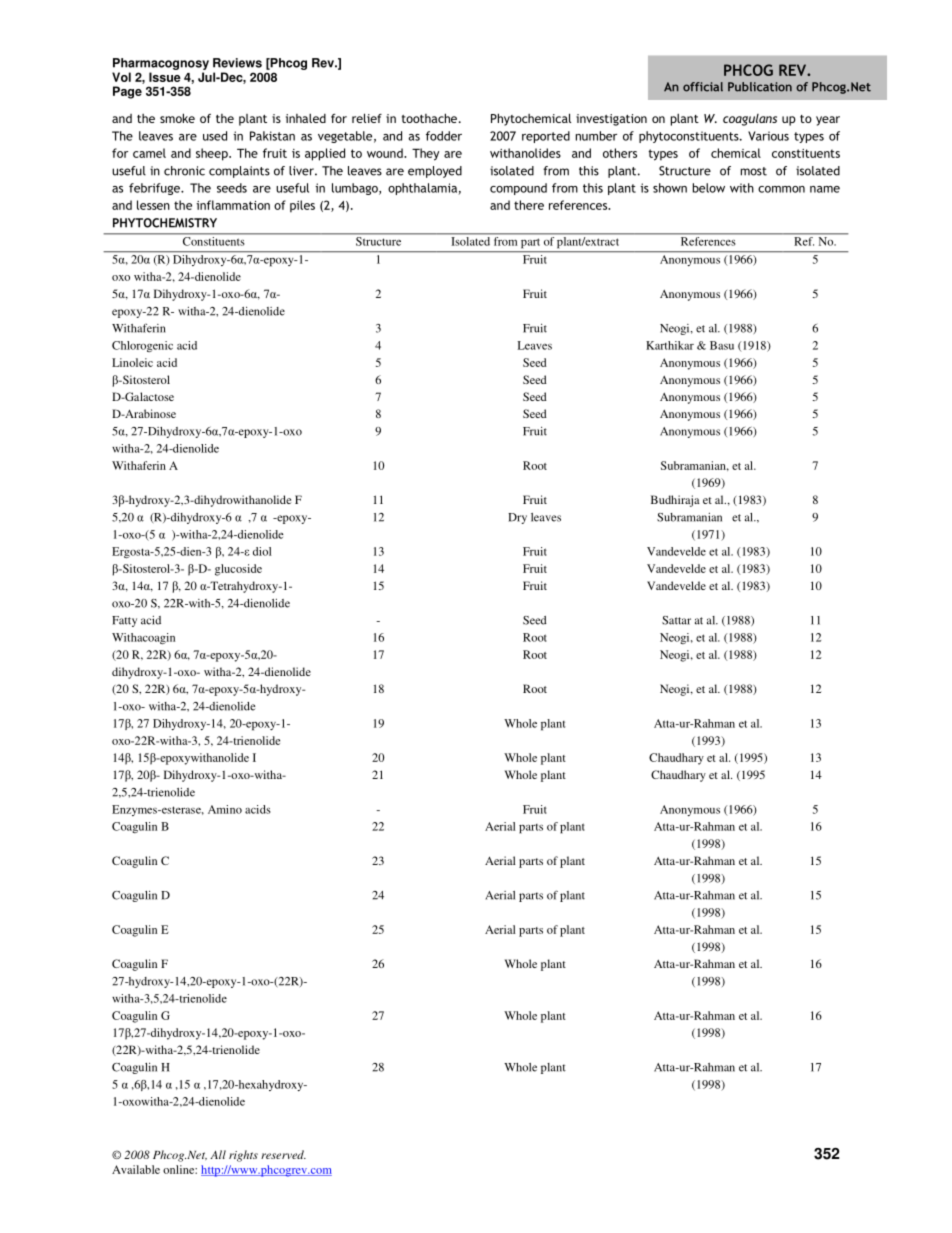  Describe the element at coordinates (722, 345) in the document. I see `Basu` at that location.
